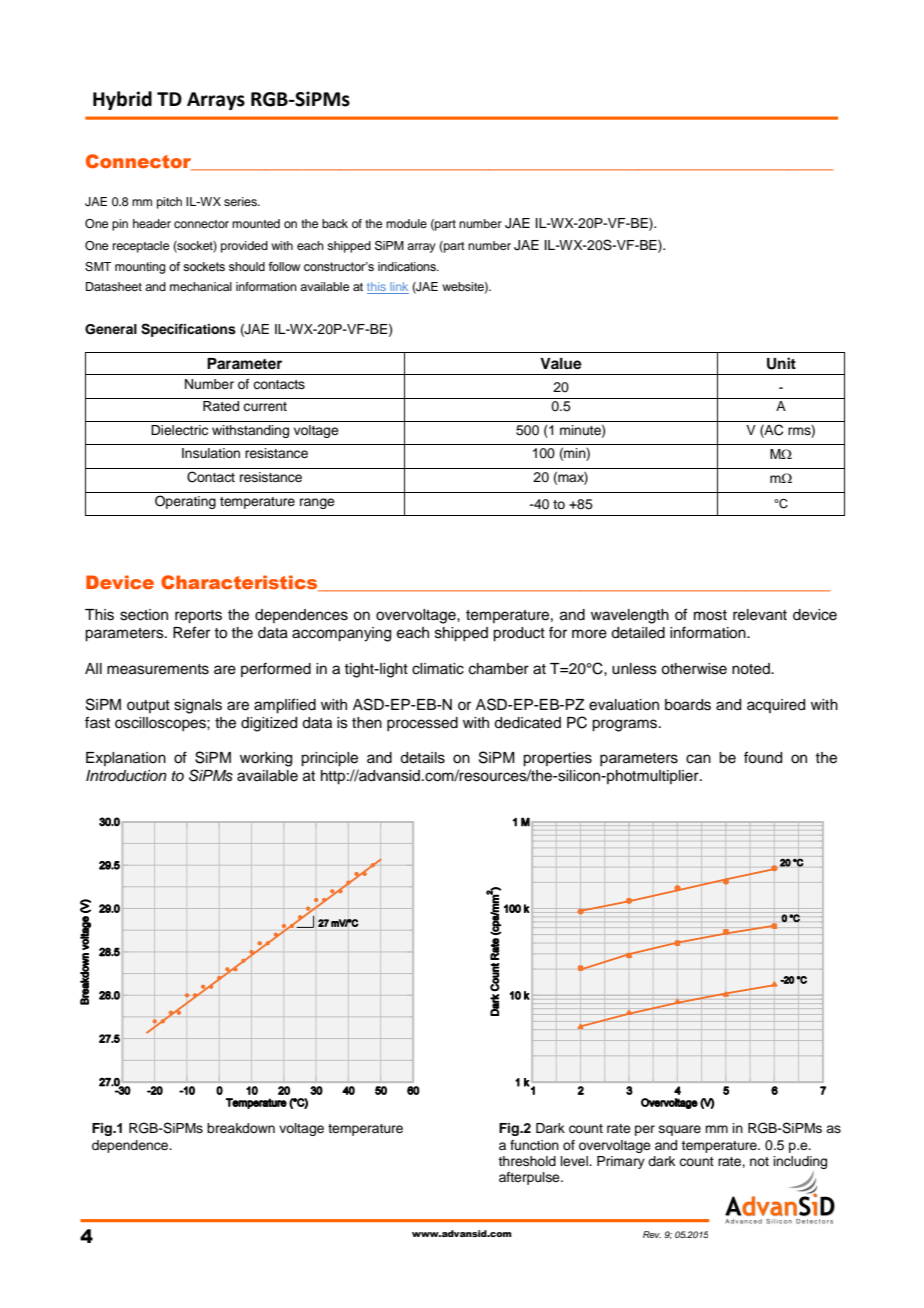  Describe the element at coordinates (694, 669) in the screenshot. I see `otherwise` at that location.
